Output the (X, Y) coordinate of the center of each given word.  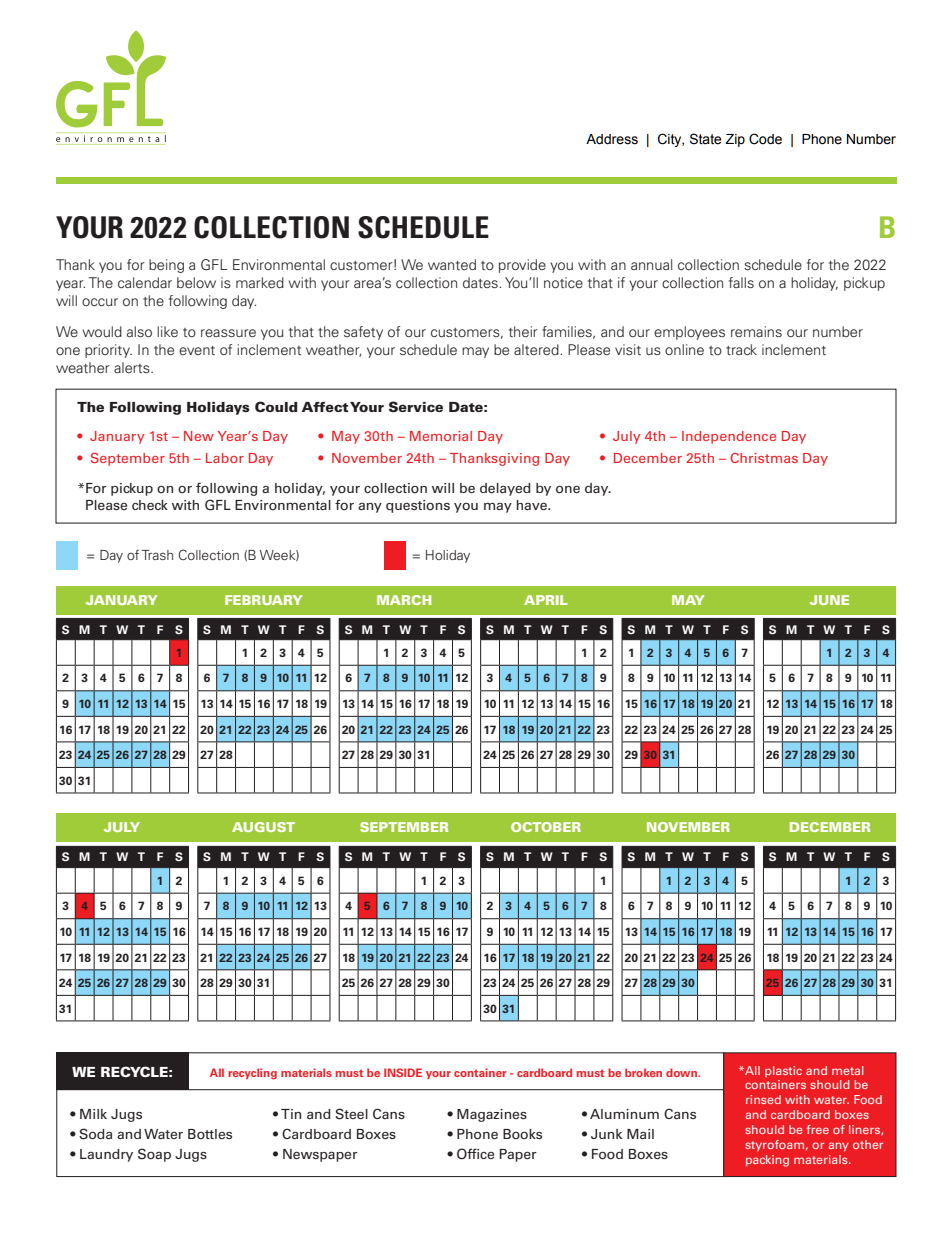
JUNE (829, 600)
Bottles (210, 1134)
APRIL (546, 600)
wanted (452, 264)
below (196, 282)
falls (741, 282)
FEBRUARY (264, 600)
